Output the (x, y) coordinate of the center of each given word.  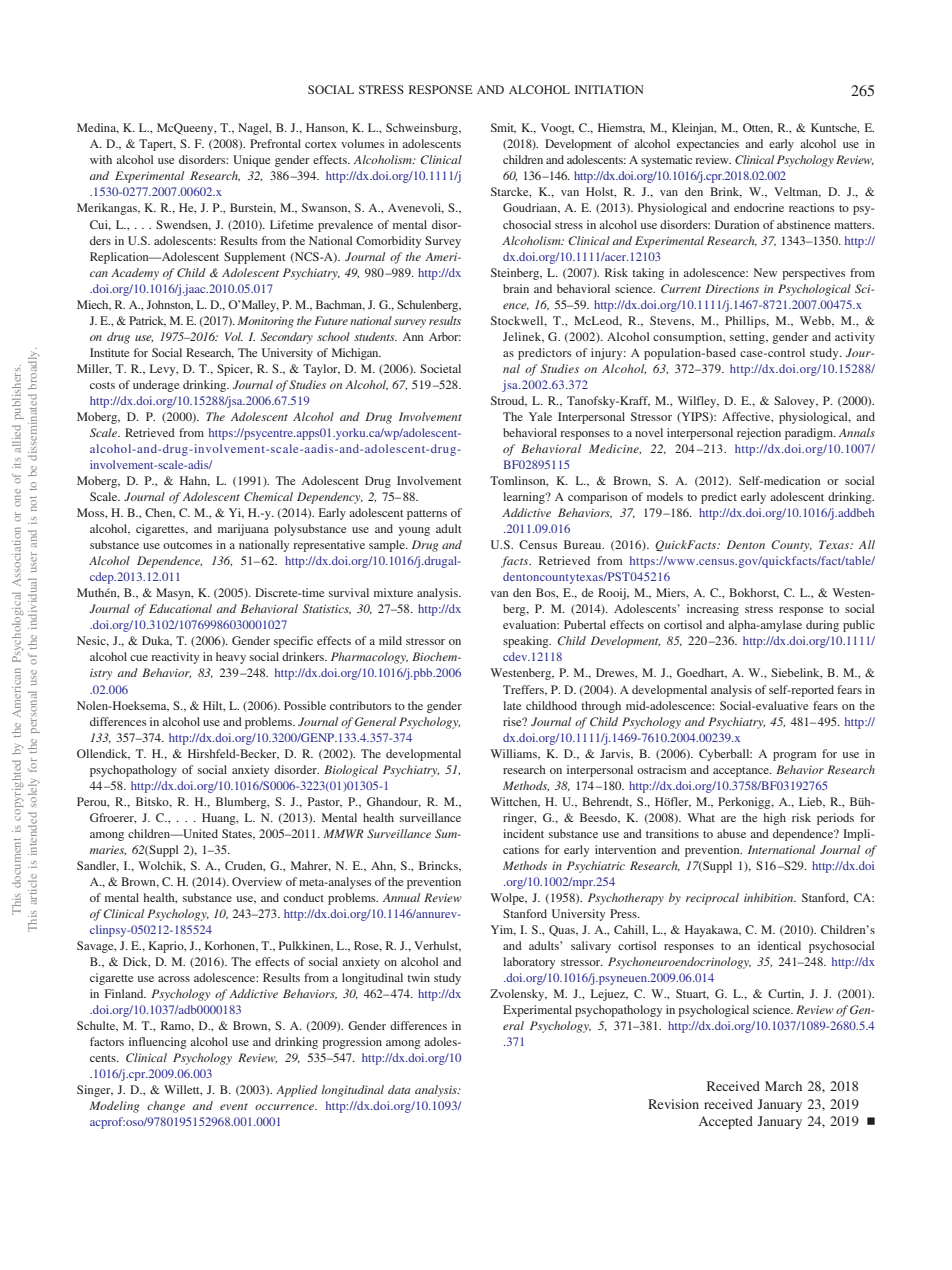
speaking (527, 642)
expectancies (708, 145)
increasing (713, 610)
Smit (503, 128)
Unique (251, 161)
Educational (180, 608)
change (166, 1107)
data (399, 1089)
